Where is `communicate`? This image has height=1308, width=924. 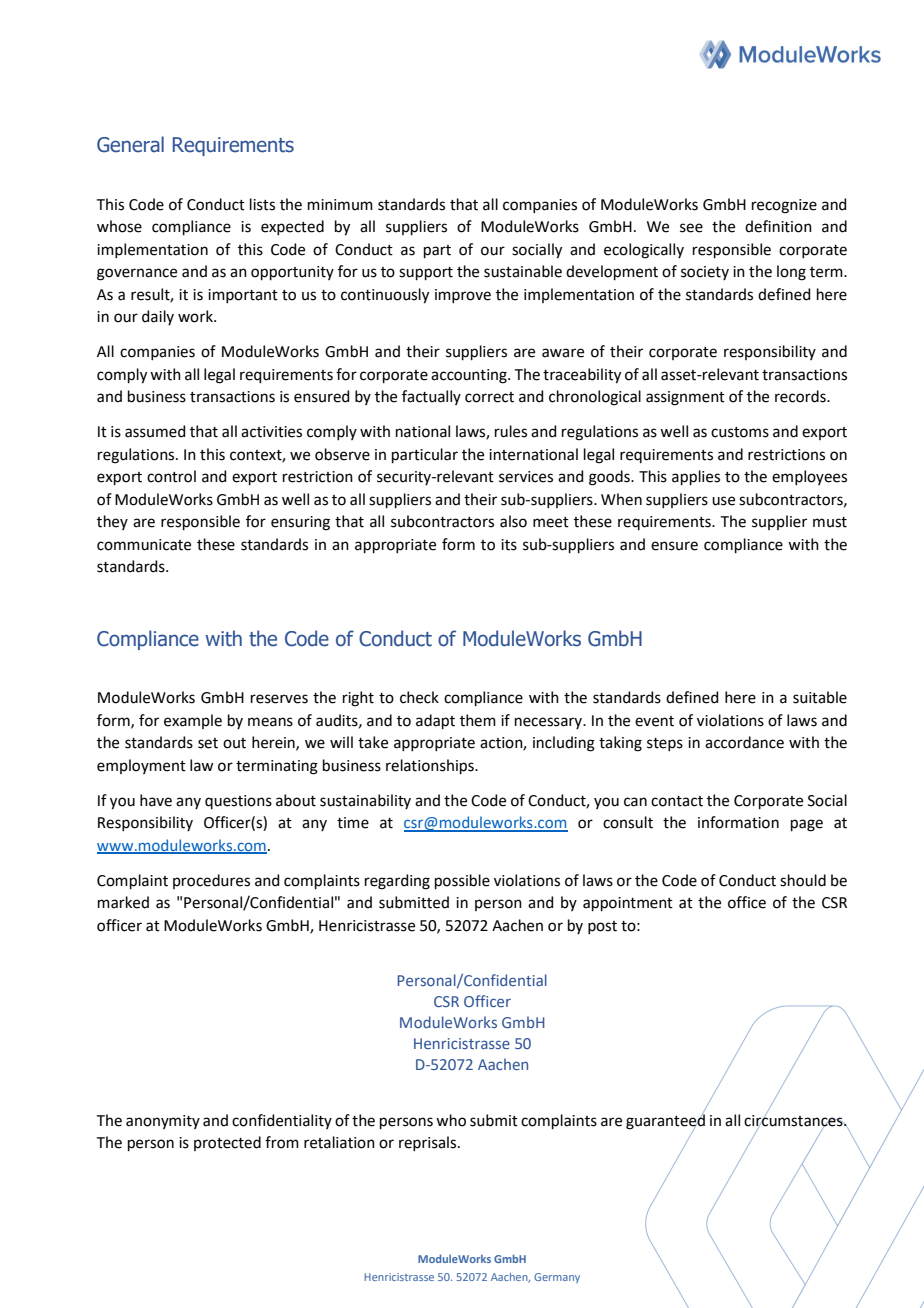 communicate is located at coordinates (144, 545).
